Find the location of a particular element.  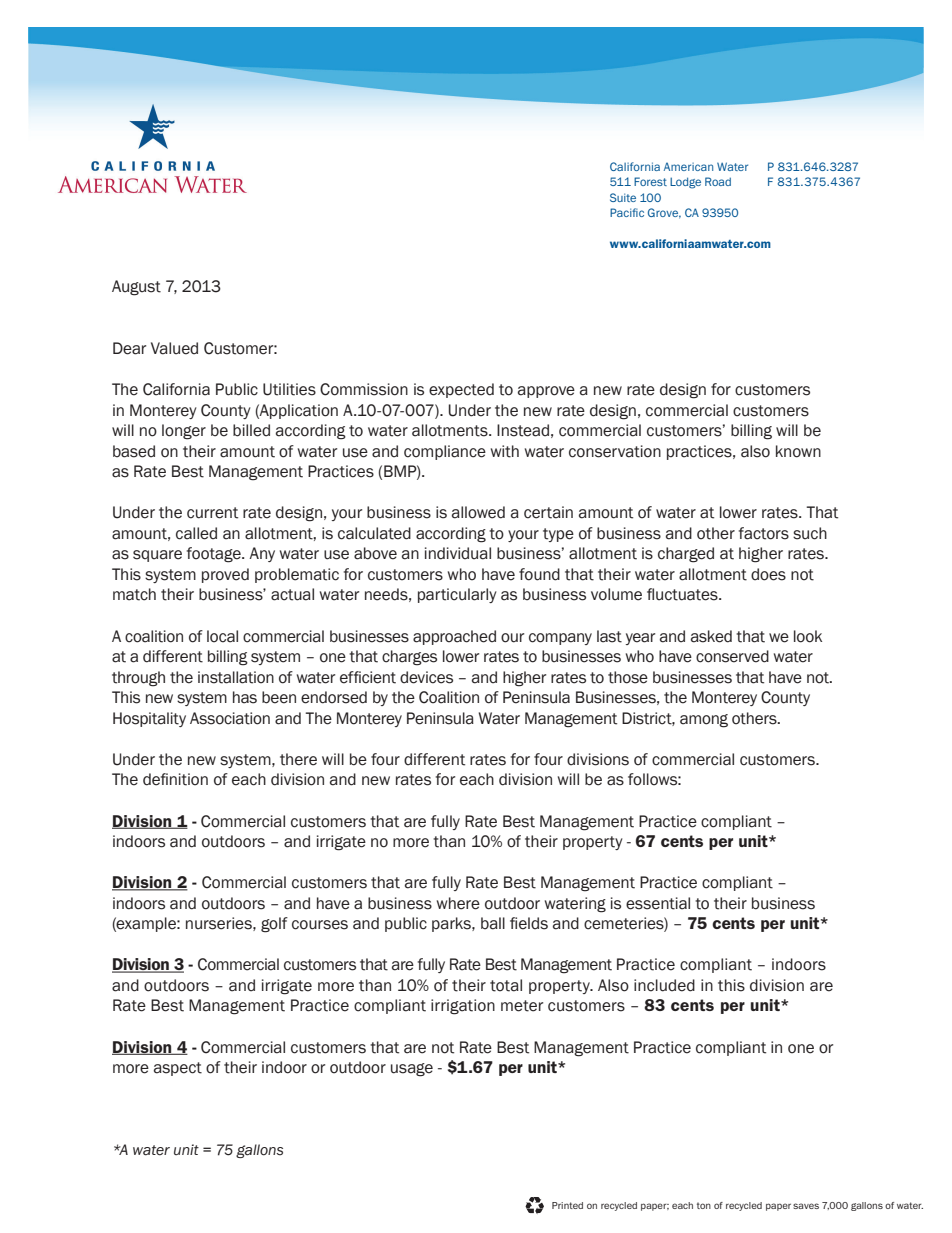

Printed is located at coordinates (567, 1205).
